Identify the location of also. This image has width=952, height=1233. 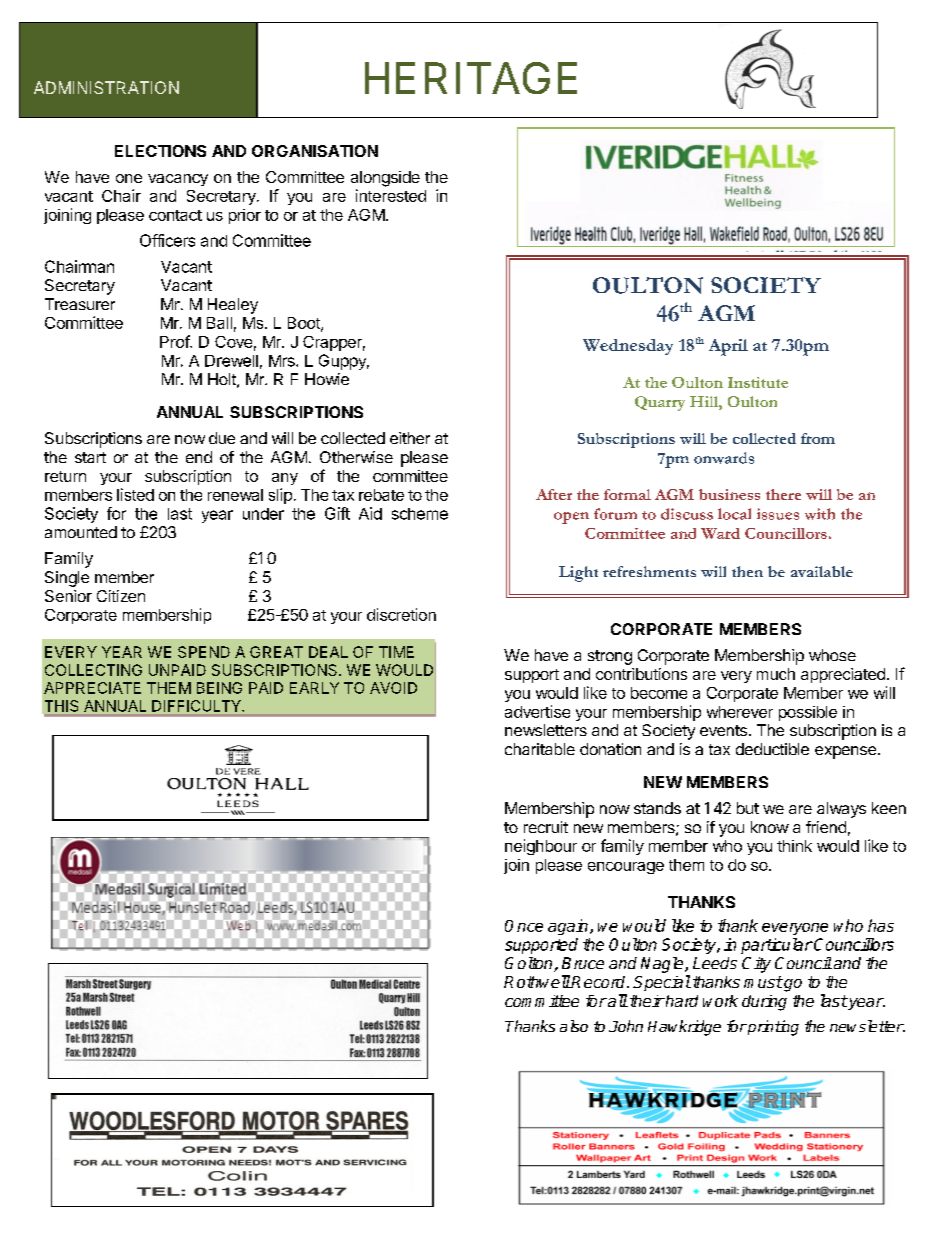
(574, 1026).
